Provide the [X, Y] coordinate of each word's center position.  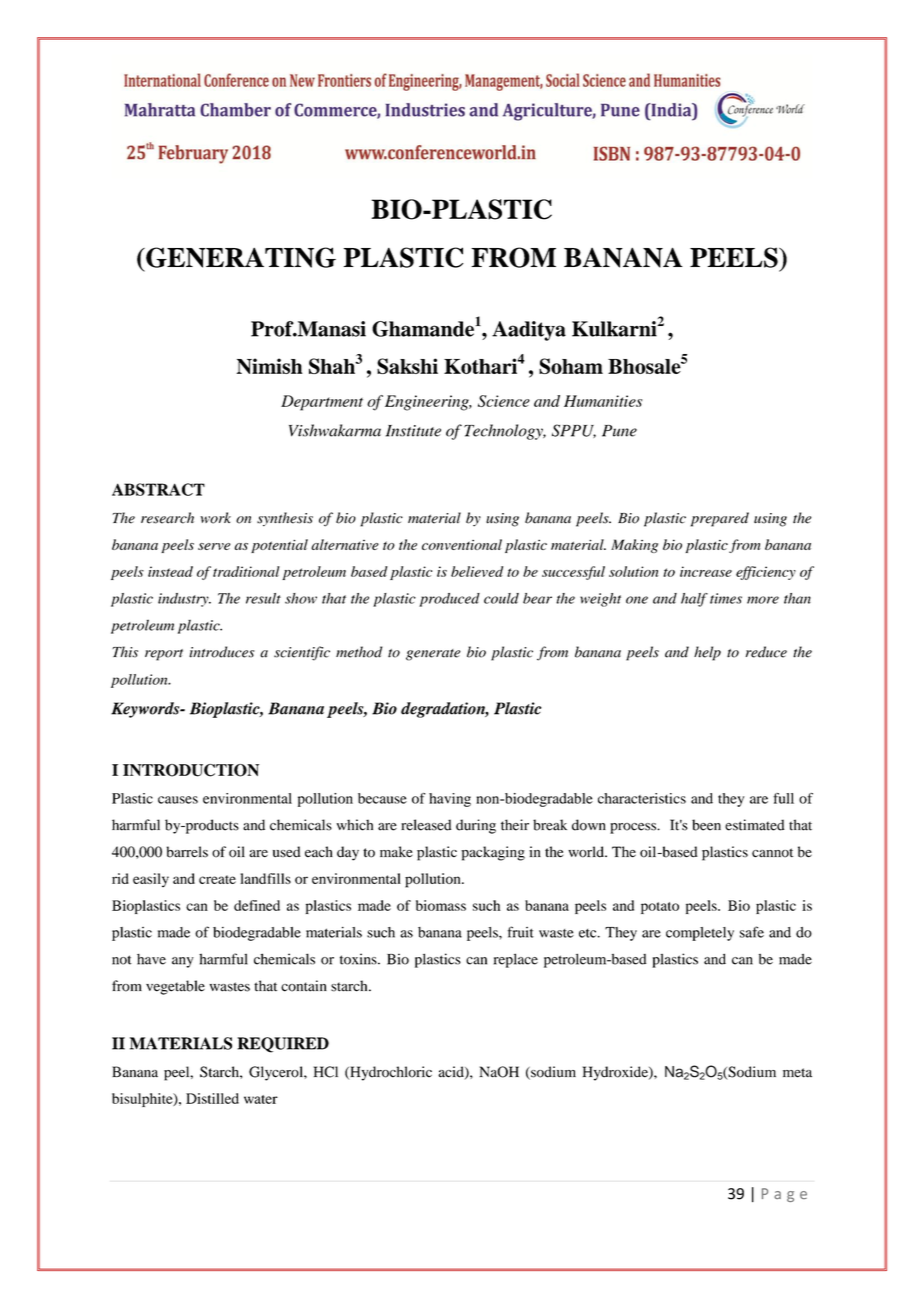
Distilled [212, 1098]
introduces [222, 652]
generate [433, 655]
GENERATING [240, 257]
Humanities [603, 401]
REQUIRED [283, 1045]
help [707, 653]
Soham [571, 366]
